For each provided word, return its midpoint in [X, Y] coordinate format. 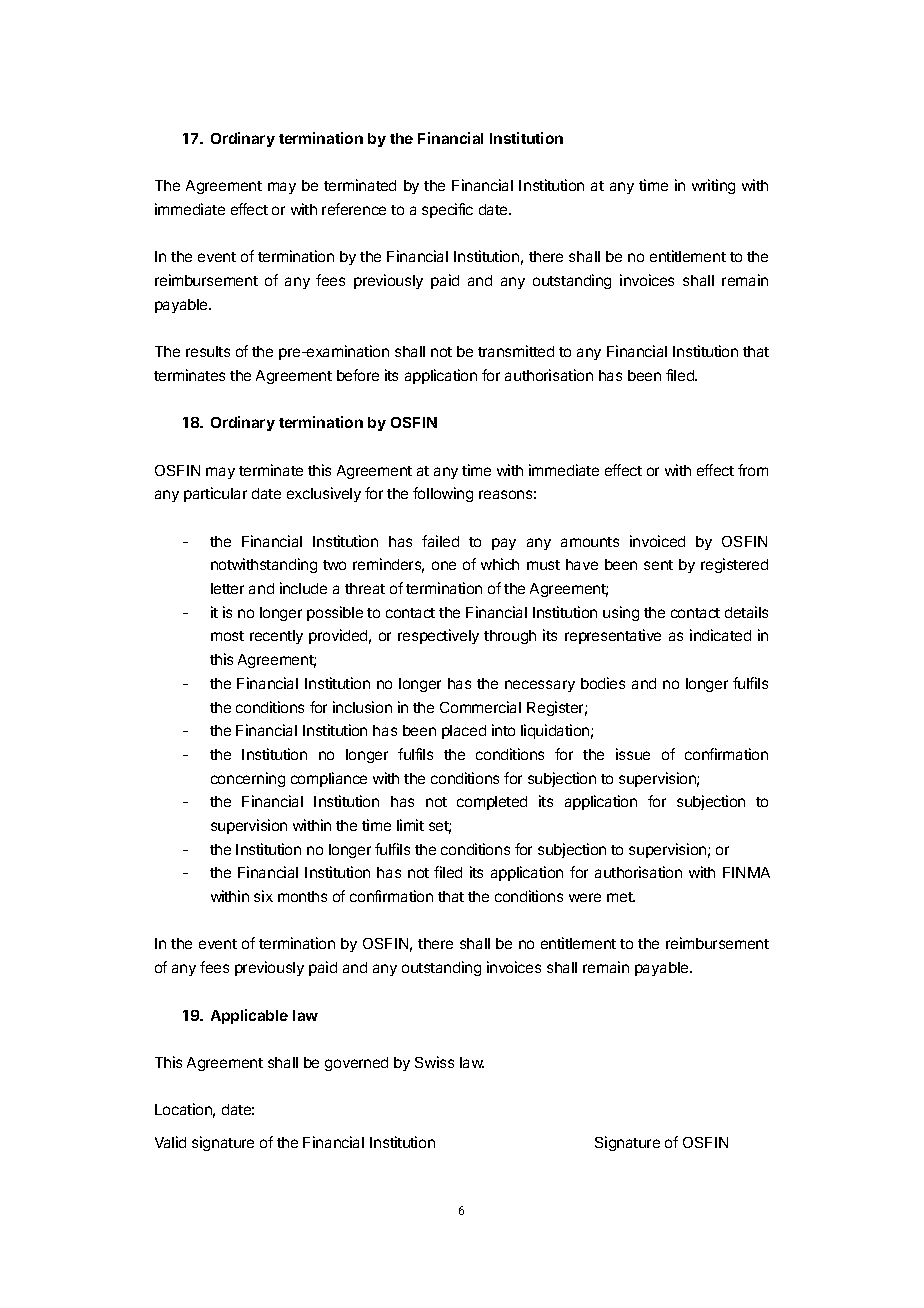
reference [354, 209]
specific [447, 210]
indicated [720, 635]
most [227, 636]
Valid [170, 1142]
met [621, 897]
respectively [438, 636]
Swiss [434, 1062]
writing [713, 186]
